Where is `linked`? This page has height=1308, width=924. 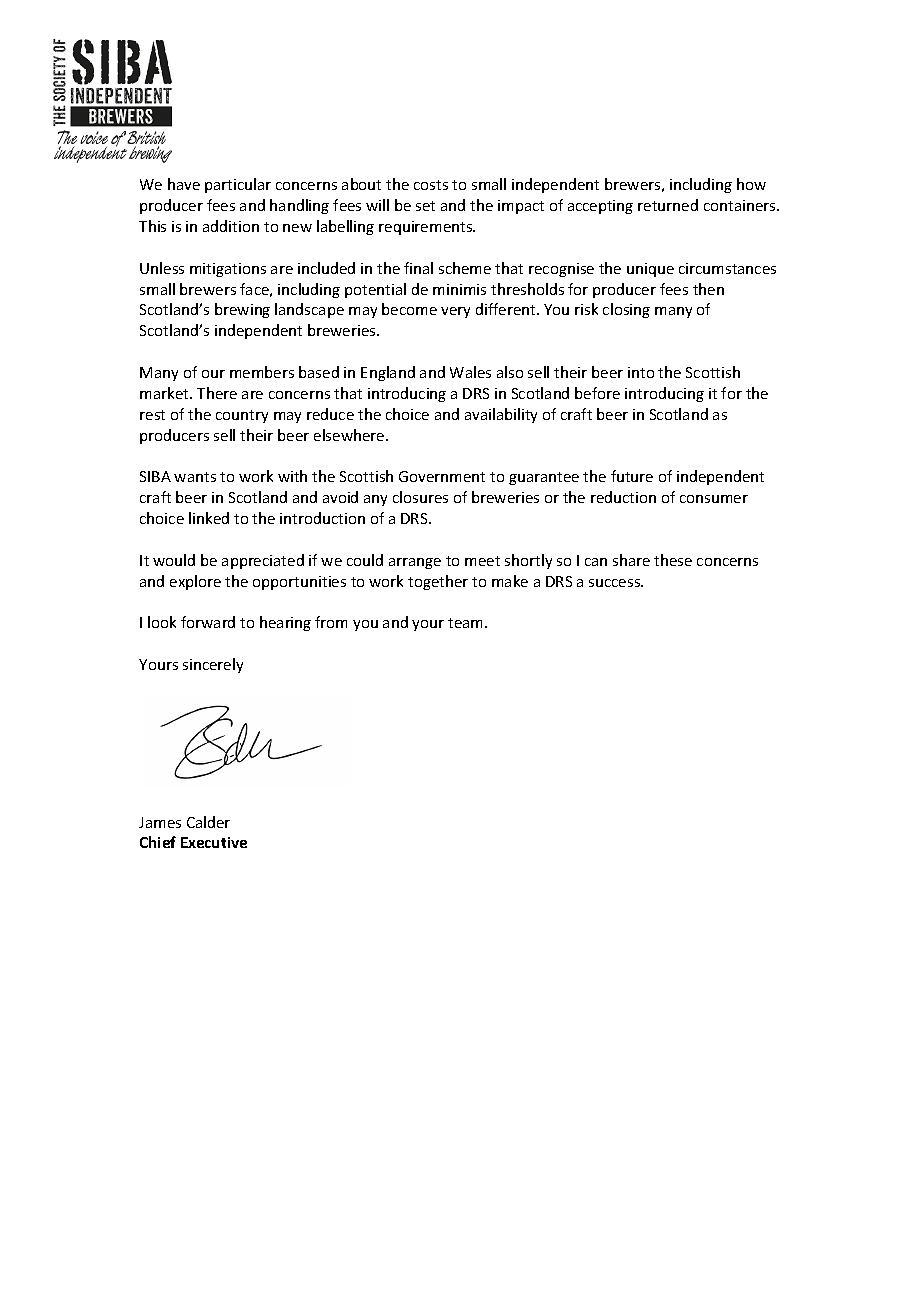
linked is located at coordinates (209, 518).
